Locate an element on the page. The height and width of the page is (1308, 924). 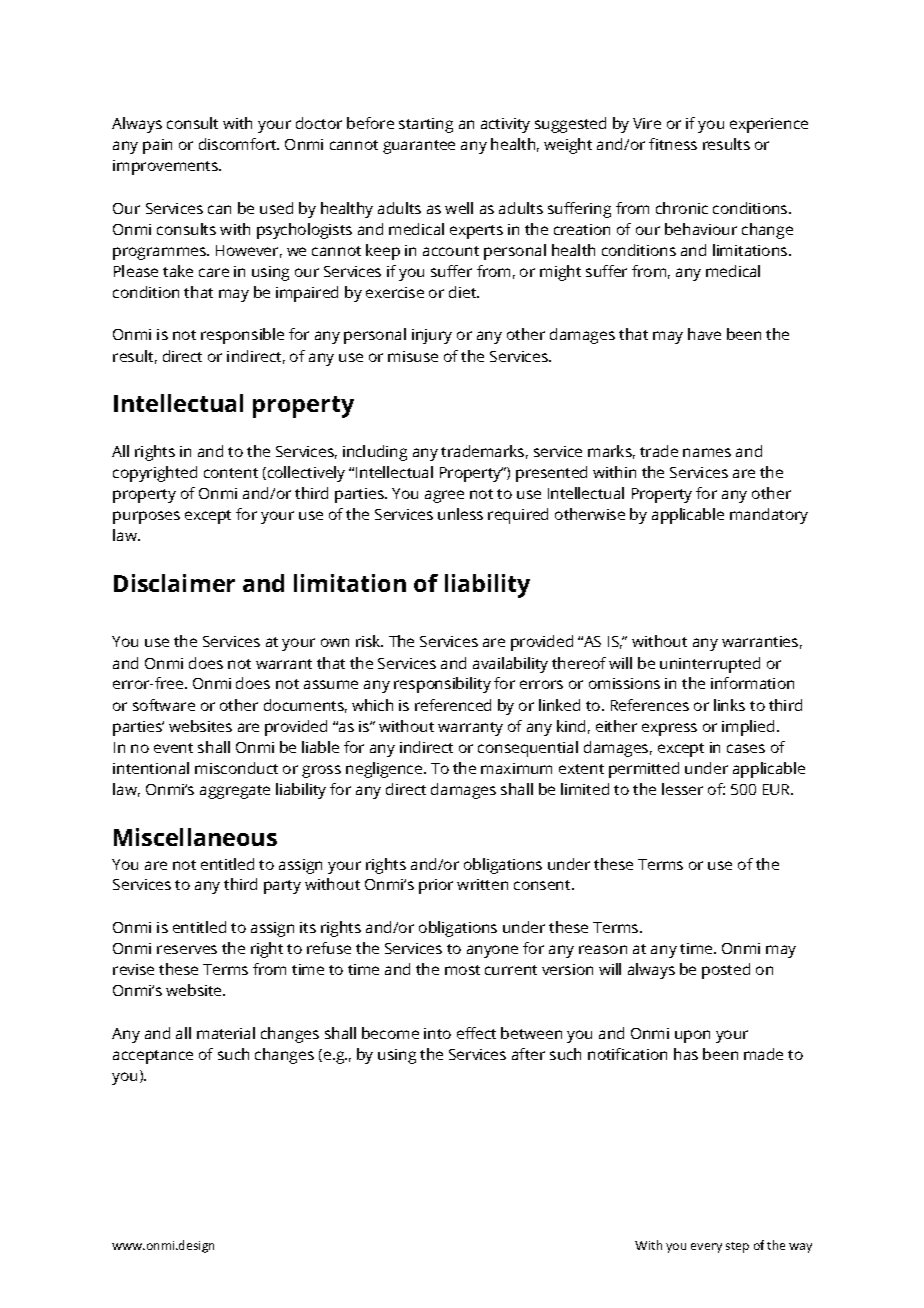
uninterrupted is located at coordinates (710, 665).
